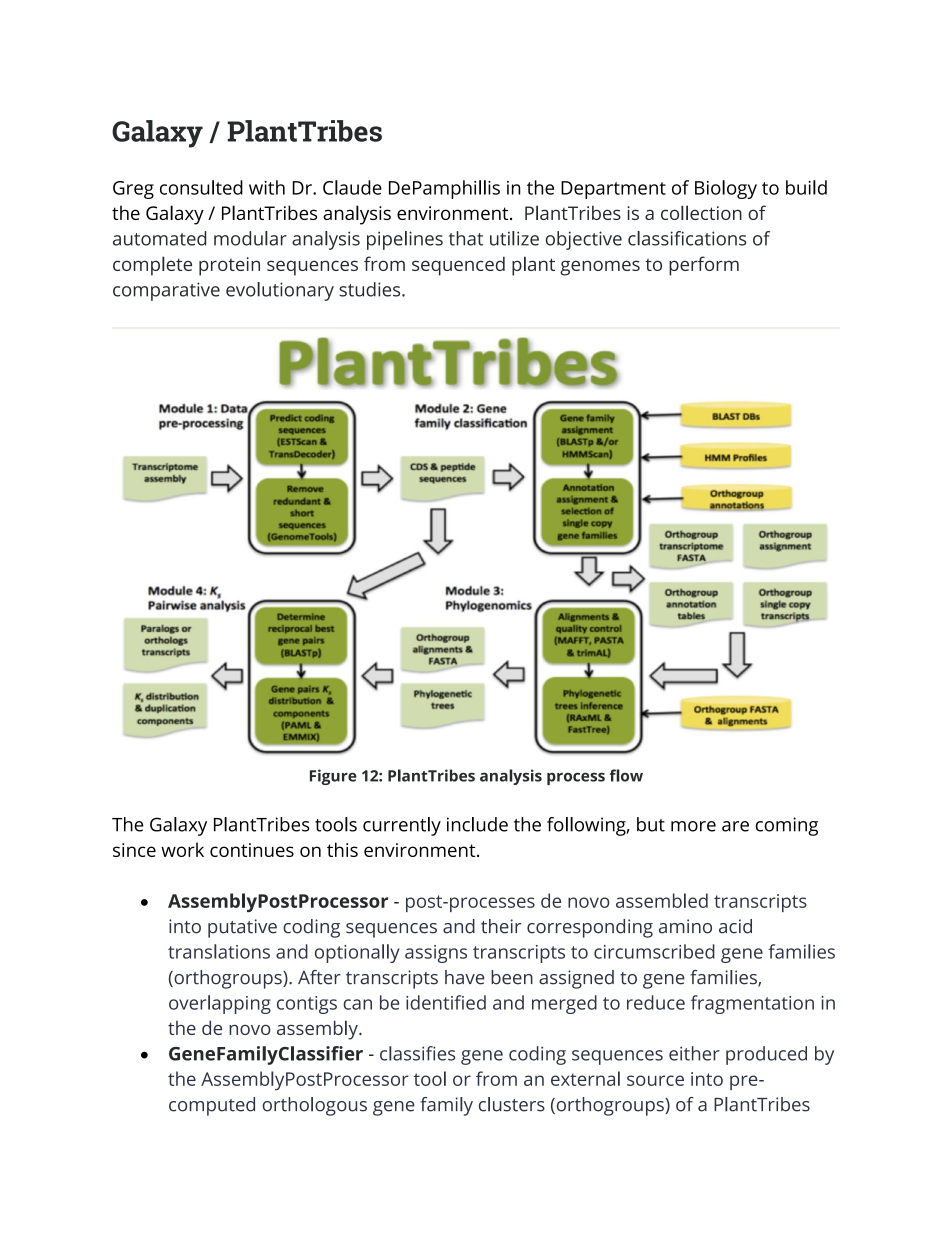 Image resolution: width=952 pixels, height=1233 pixels. Describe the element at coordinates (704, 266) in the screenshot. I see `perform` at that location.
